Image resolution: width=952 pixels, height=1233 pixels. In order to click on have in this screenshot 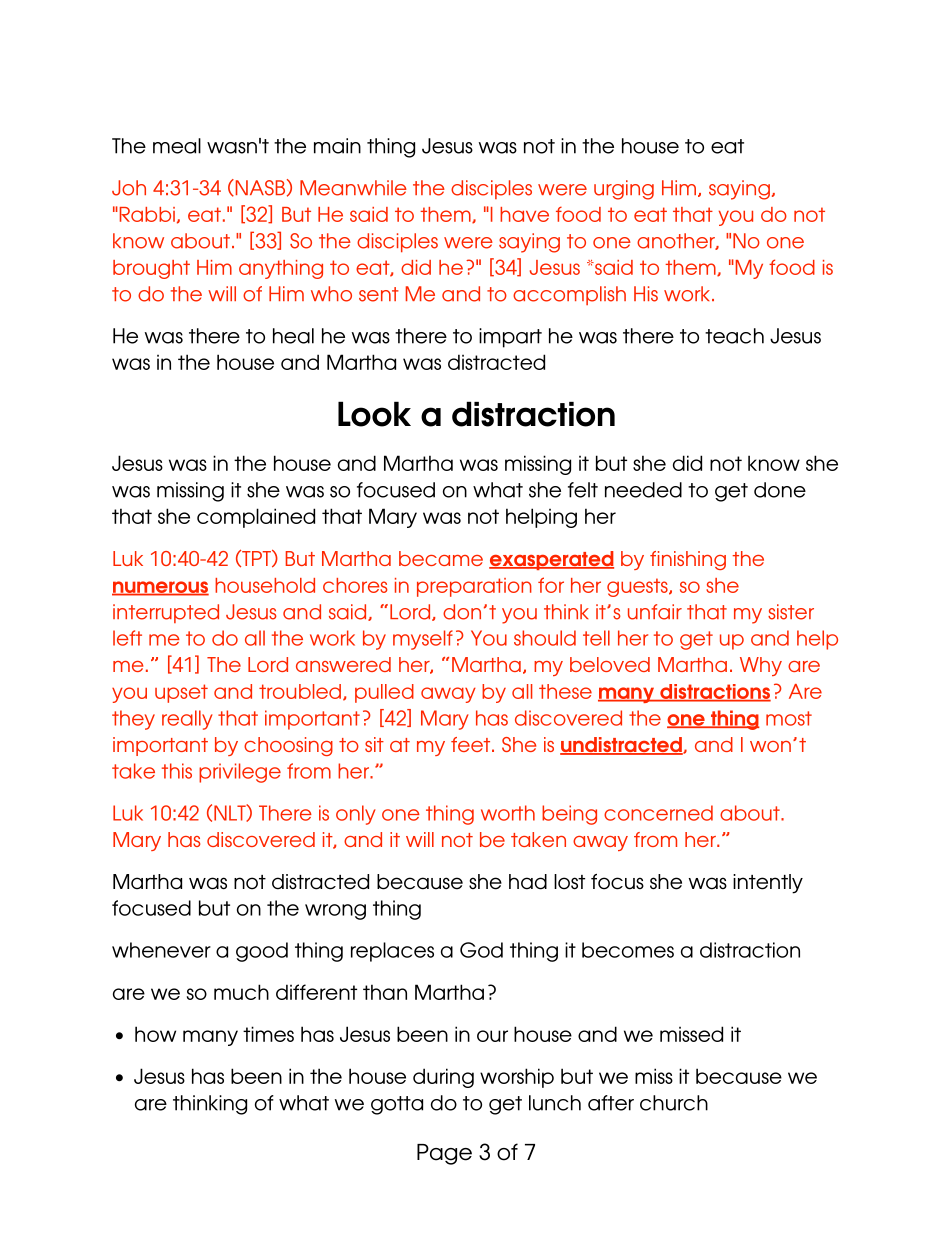, I will do `click(524, 214)`.
